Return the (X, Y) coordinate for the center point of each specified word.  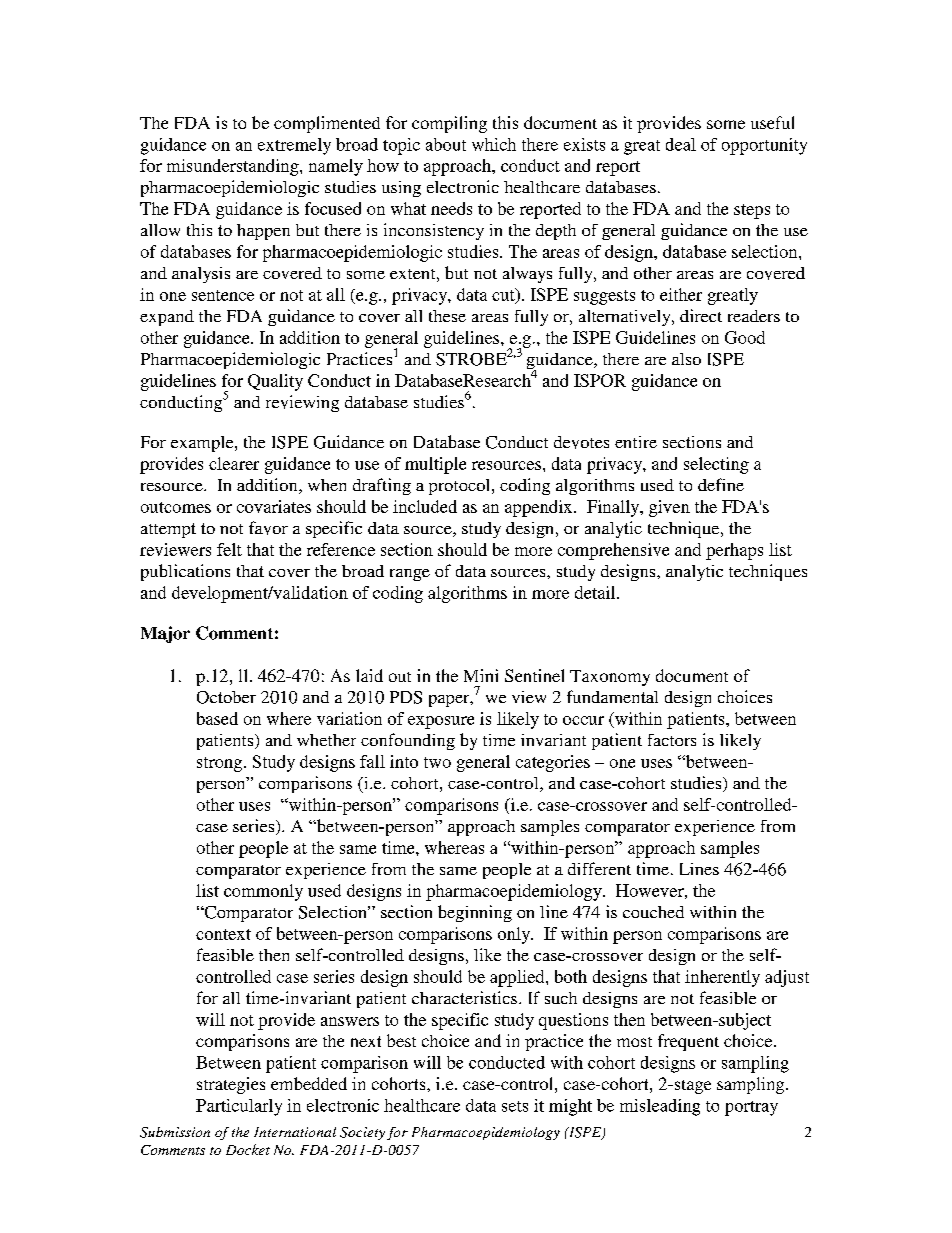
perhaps (734, 551)
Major (165, 634)
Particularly (239, 1107)
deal (681, 144)
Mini (481, 675)
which (494, 144)
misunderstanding (234, 167)
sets (515, 1106)
